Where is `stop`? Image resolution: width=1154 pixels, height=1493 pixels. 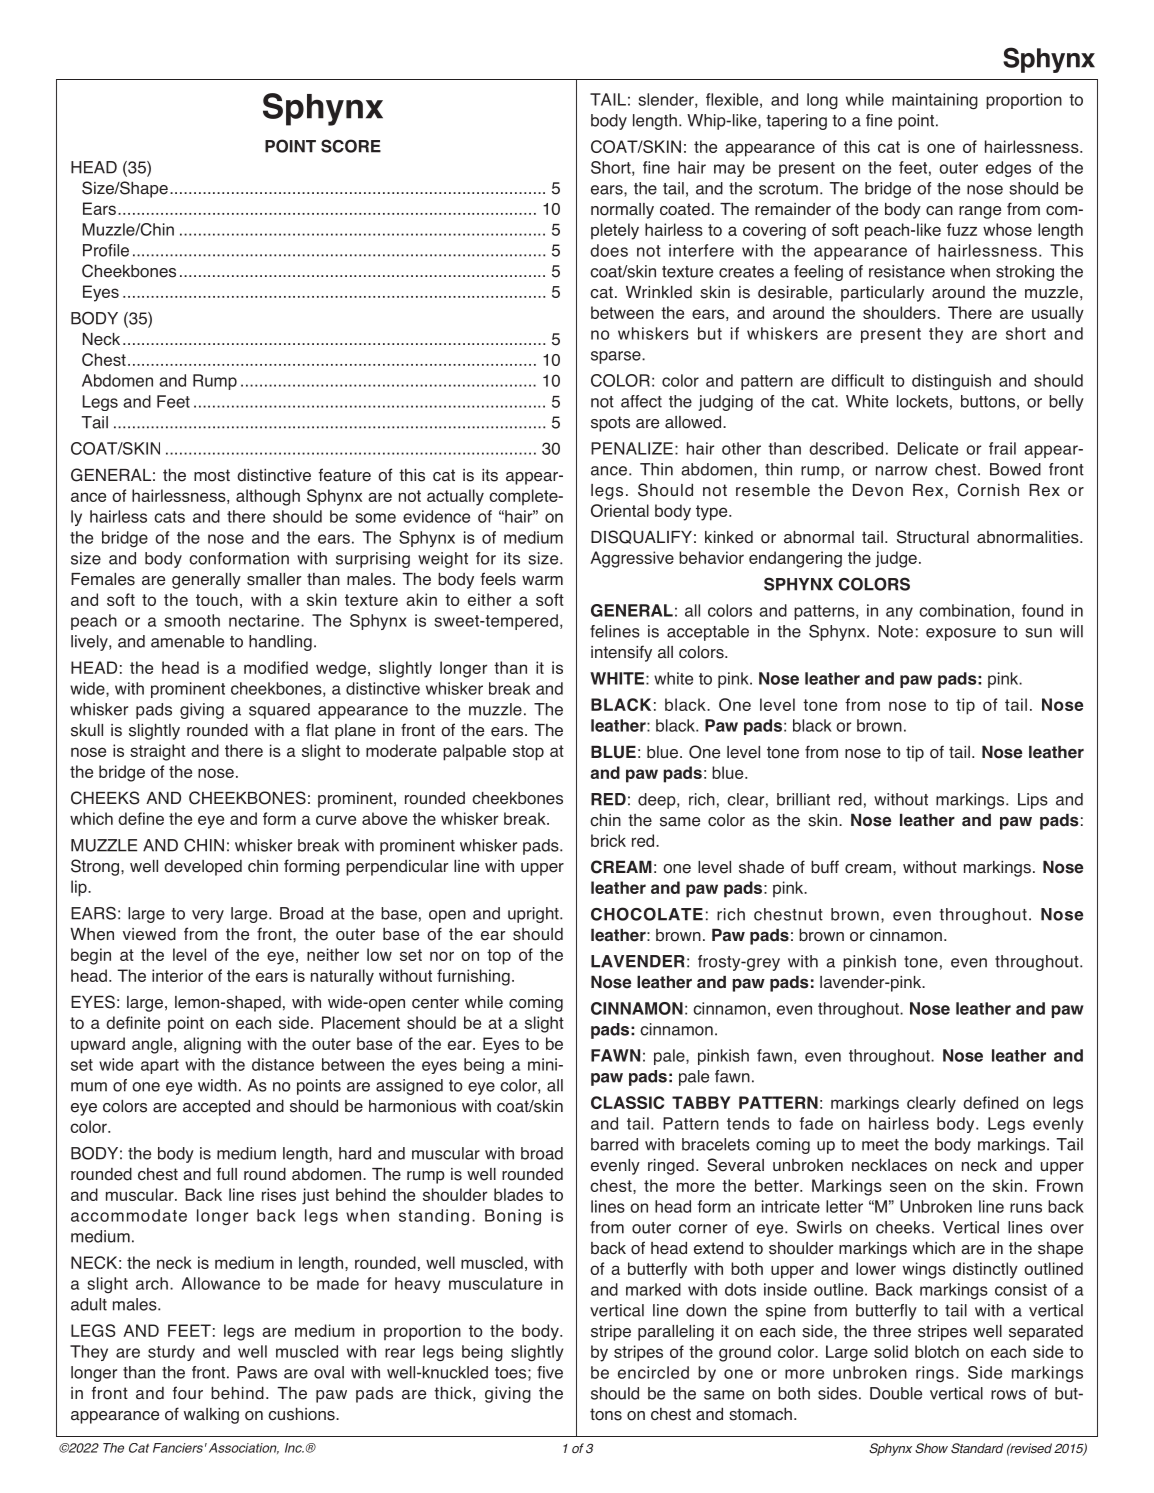
stop is located at coordinates (528, 753).
